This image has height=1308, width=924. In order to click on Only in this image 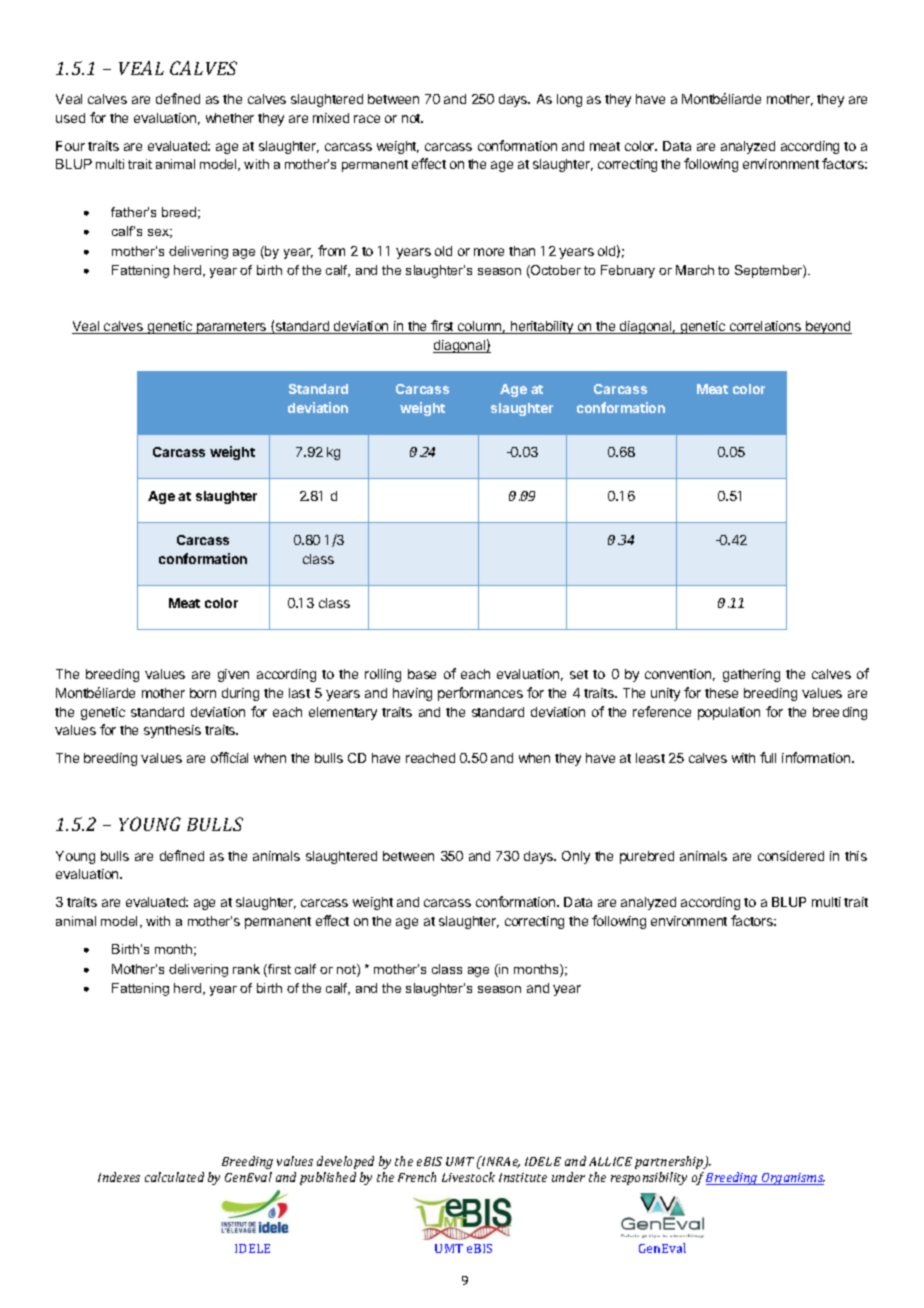, I will do `click(576, 857)`.
